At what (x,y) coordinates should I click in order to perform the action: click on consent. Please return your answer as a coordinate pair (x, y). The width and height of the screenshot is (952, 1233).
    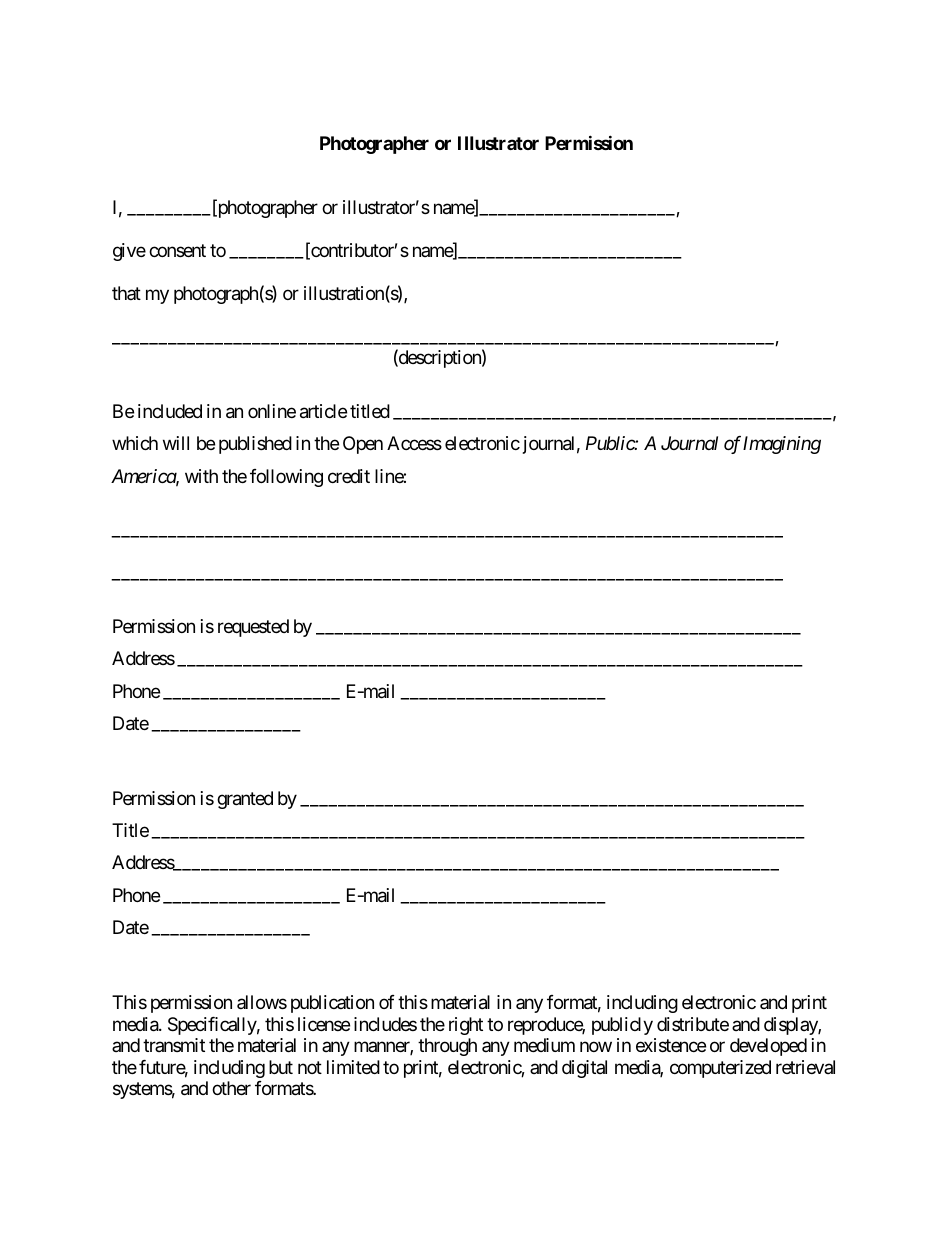
    Looking at the image, I should click on (177, 250).
